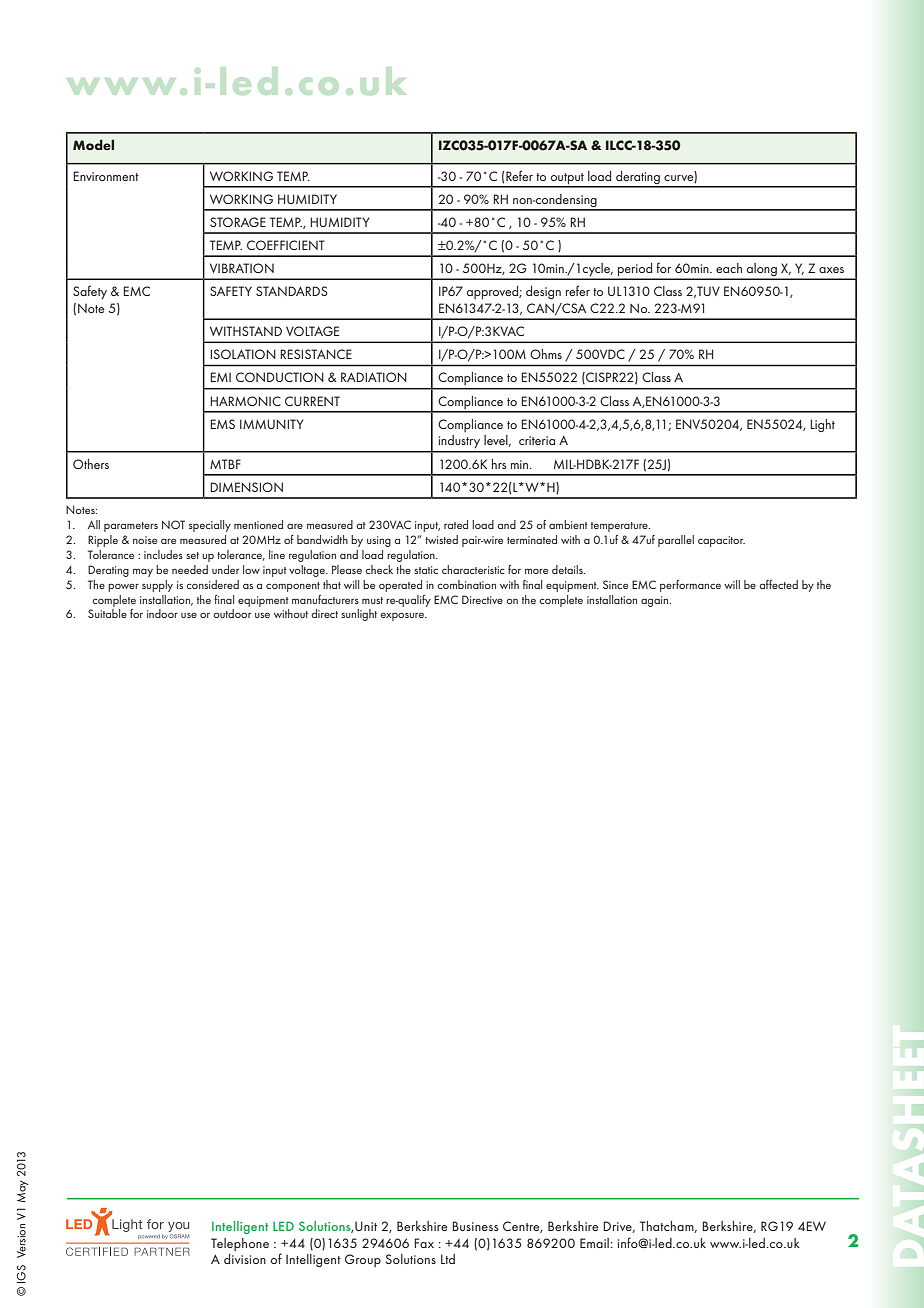 This image has width=924, height=1308. I want to click on Environment, so click(106, 176).
